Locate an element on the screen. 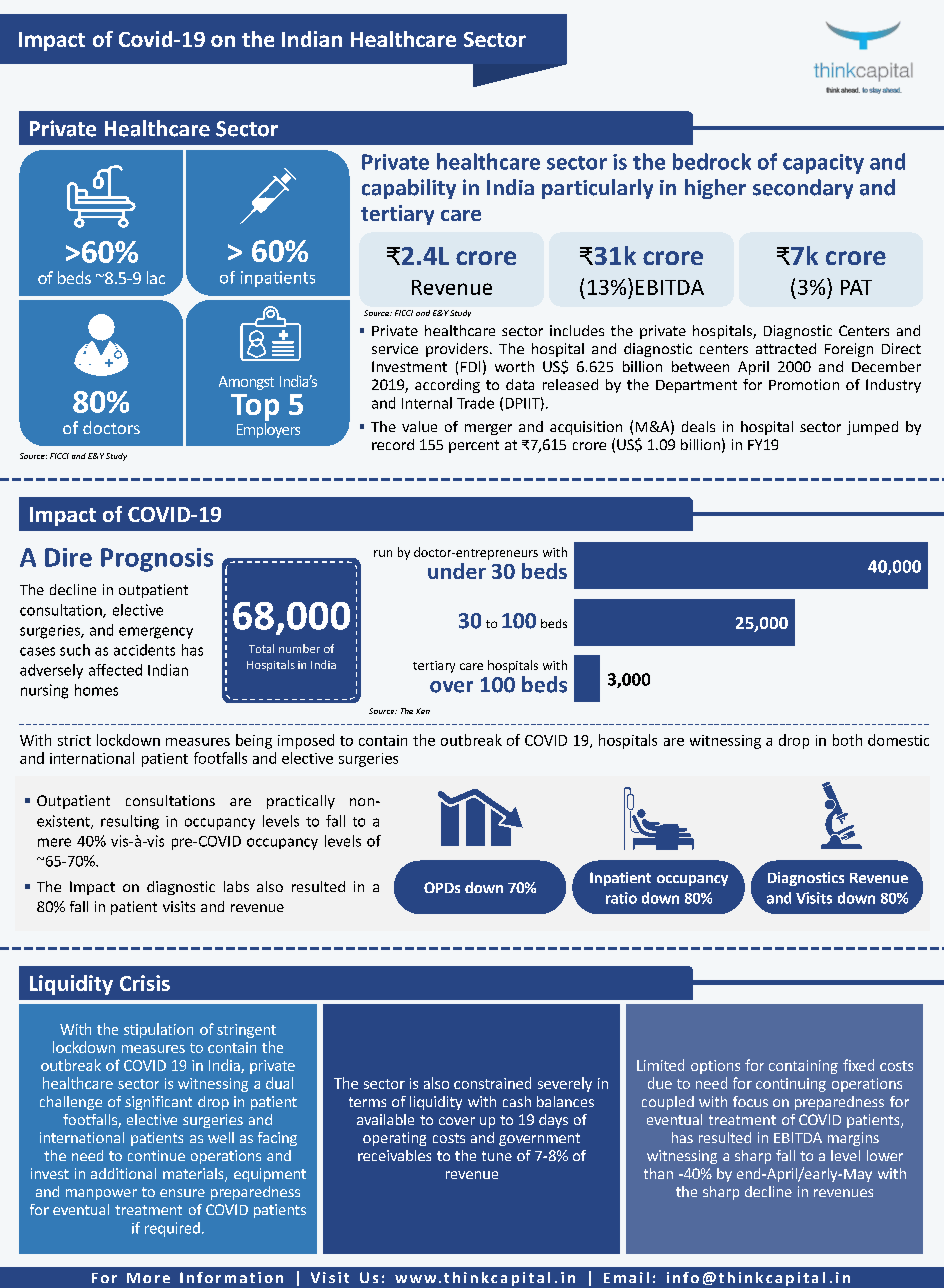  under is located at coordinates (457, 571).
